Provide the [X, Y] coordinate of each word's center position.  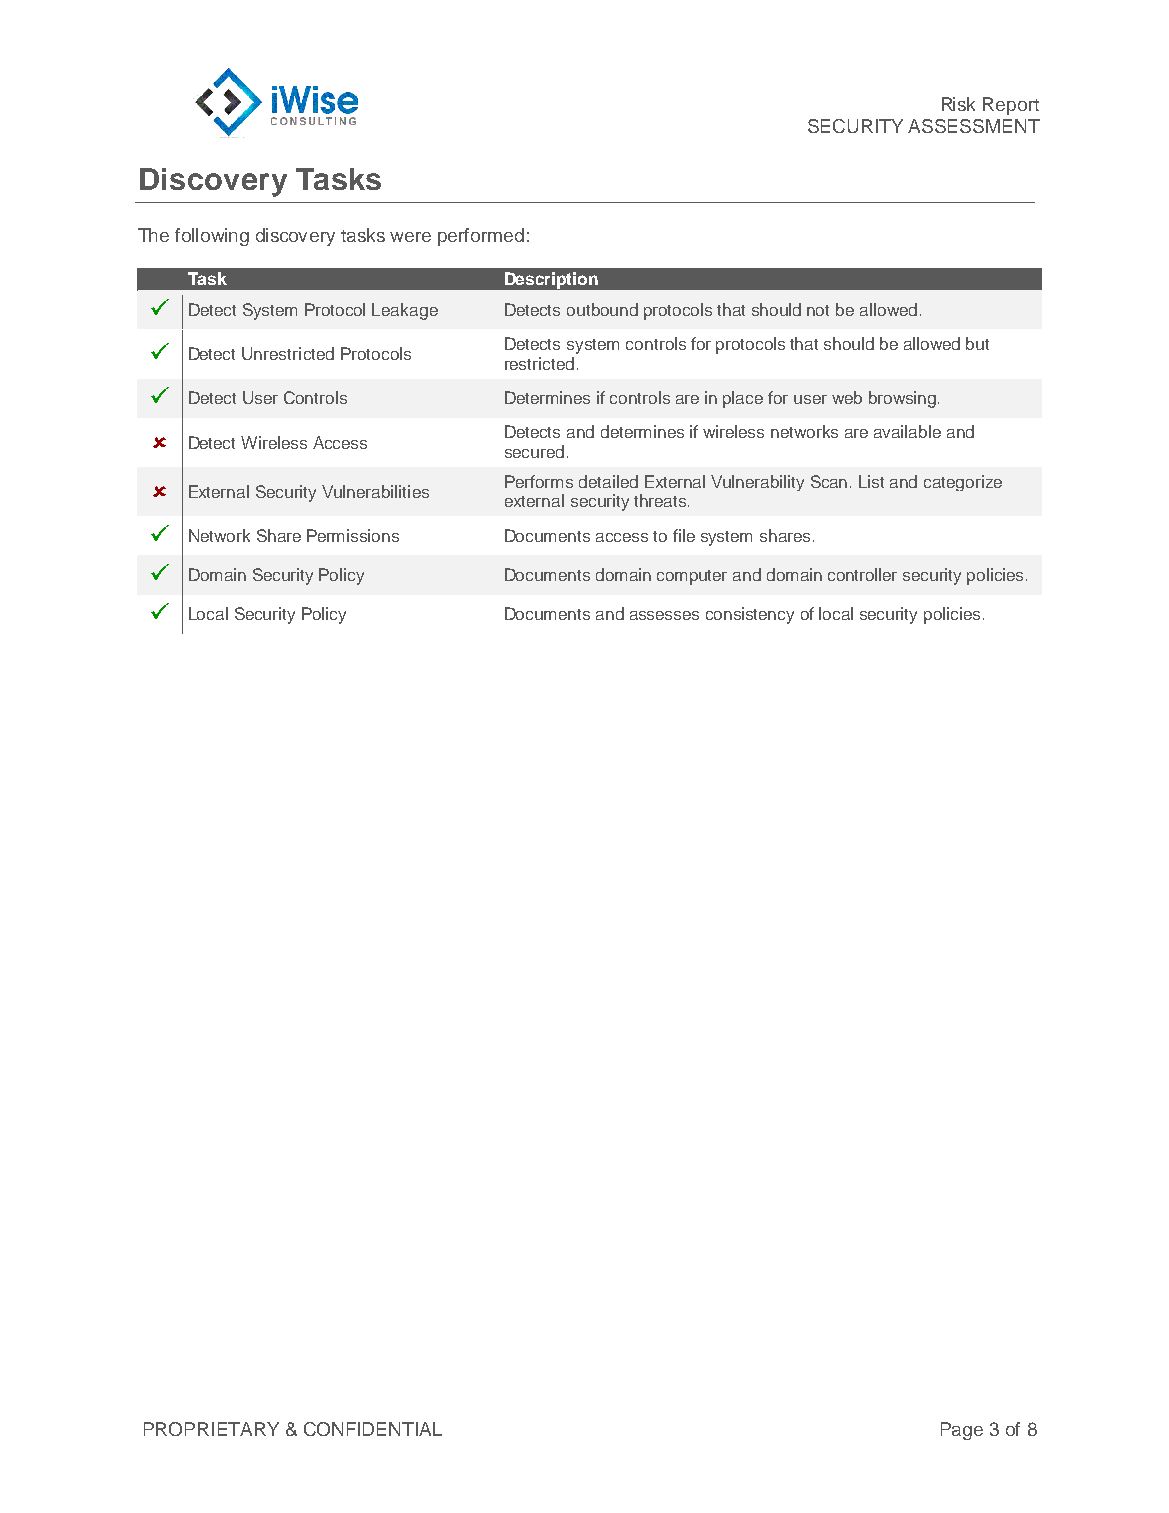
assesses [664, 615]
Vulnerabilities [375, 491]
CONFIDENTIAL [373, 1429]
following [212, 237]
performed [481, 237]
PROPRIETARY [211, 1429]
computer [692, 577]
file [684, 535]
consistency [750, 615]
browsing [902, 399]
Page [962, 1431]
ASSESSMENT [974, 126]
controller [862, 574]
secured [534, 451]
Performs [539, 481]
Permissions [353, 535]
